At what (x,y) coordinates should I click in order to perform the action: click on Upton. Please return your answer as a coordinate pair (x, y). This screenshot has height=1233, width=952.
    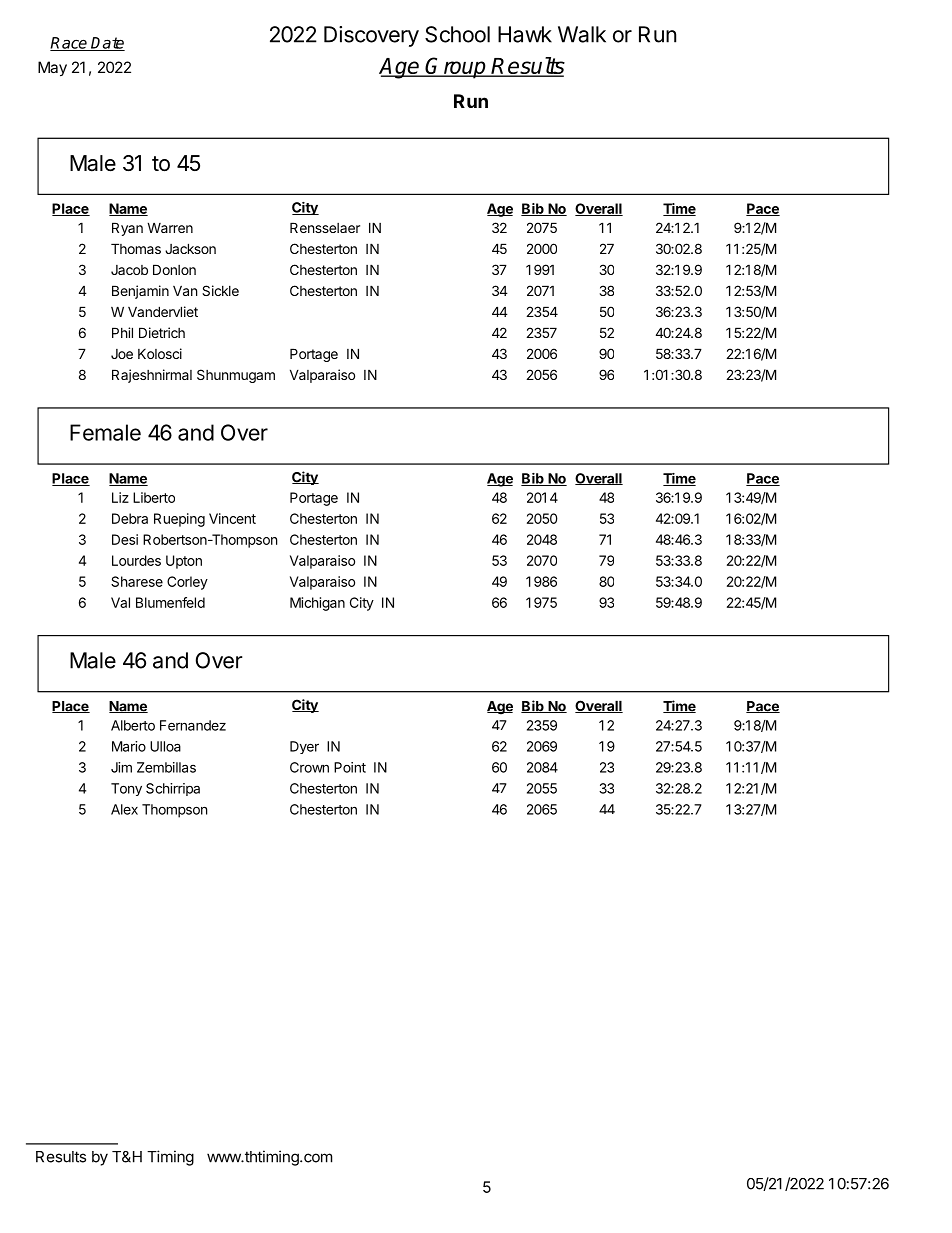
    Looking at the image, I should click on (184, 562).
